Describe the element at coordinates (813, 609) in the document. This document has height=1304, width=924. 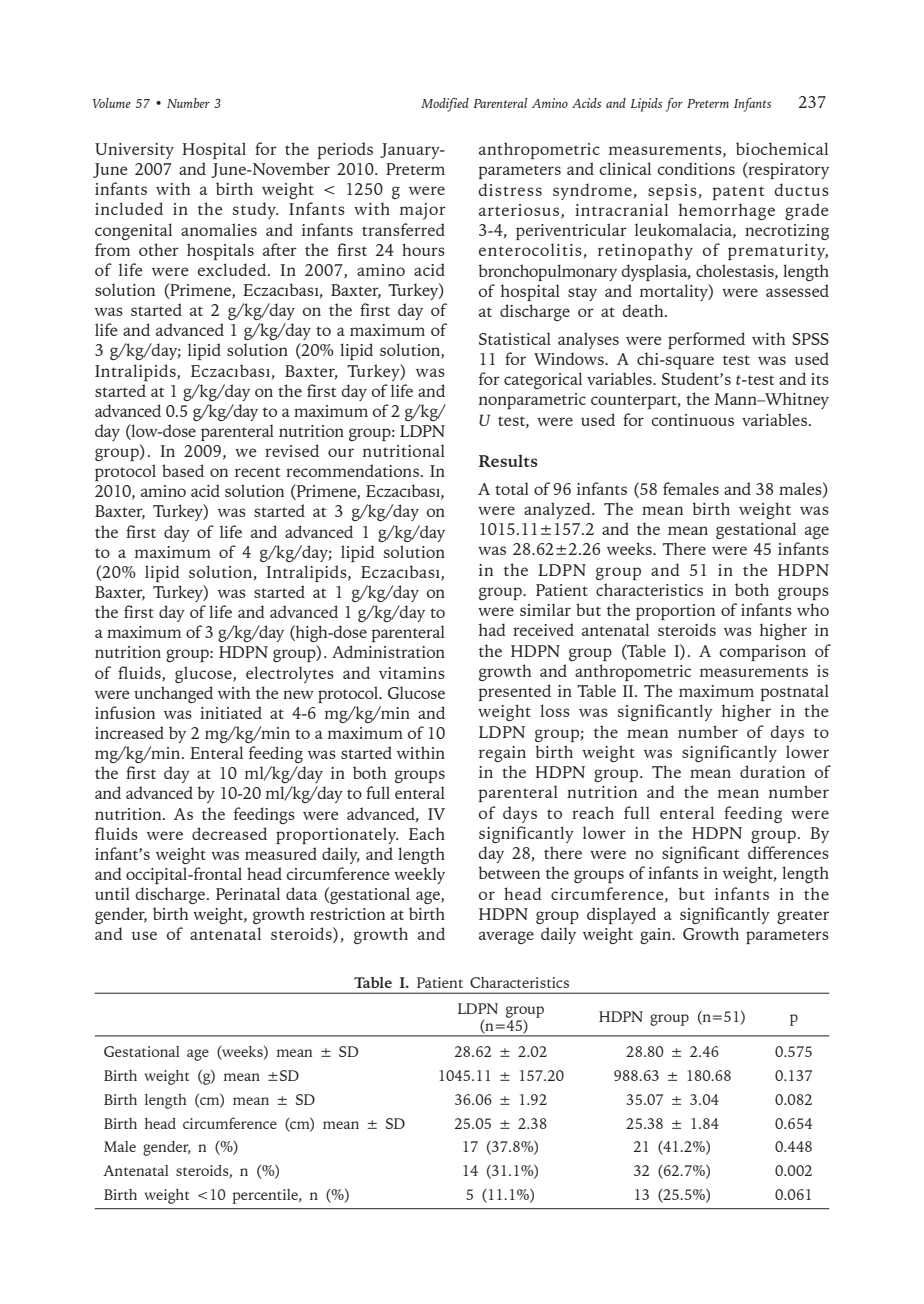
I see `who` at that location.
